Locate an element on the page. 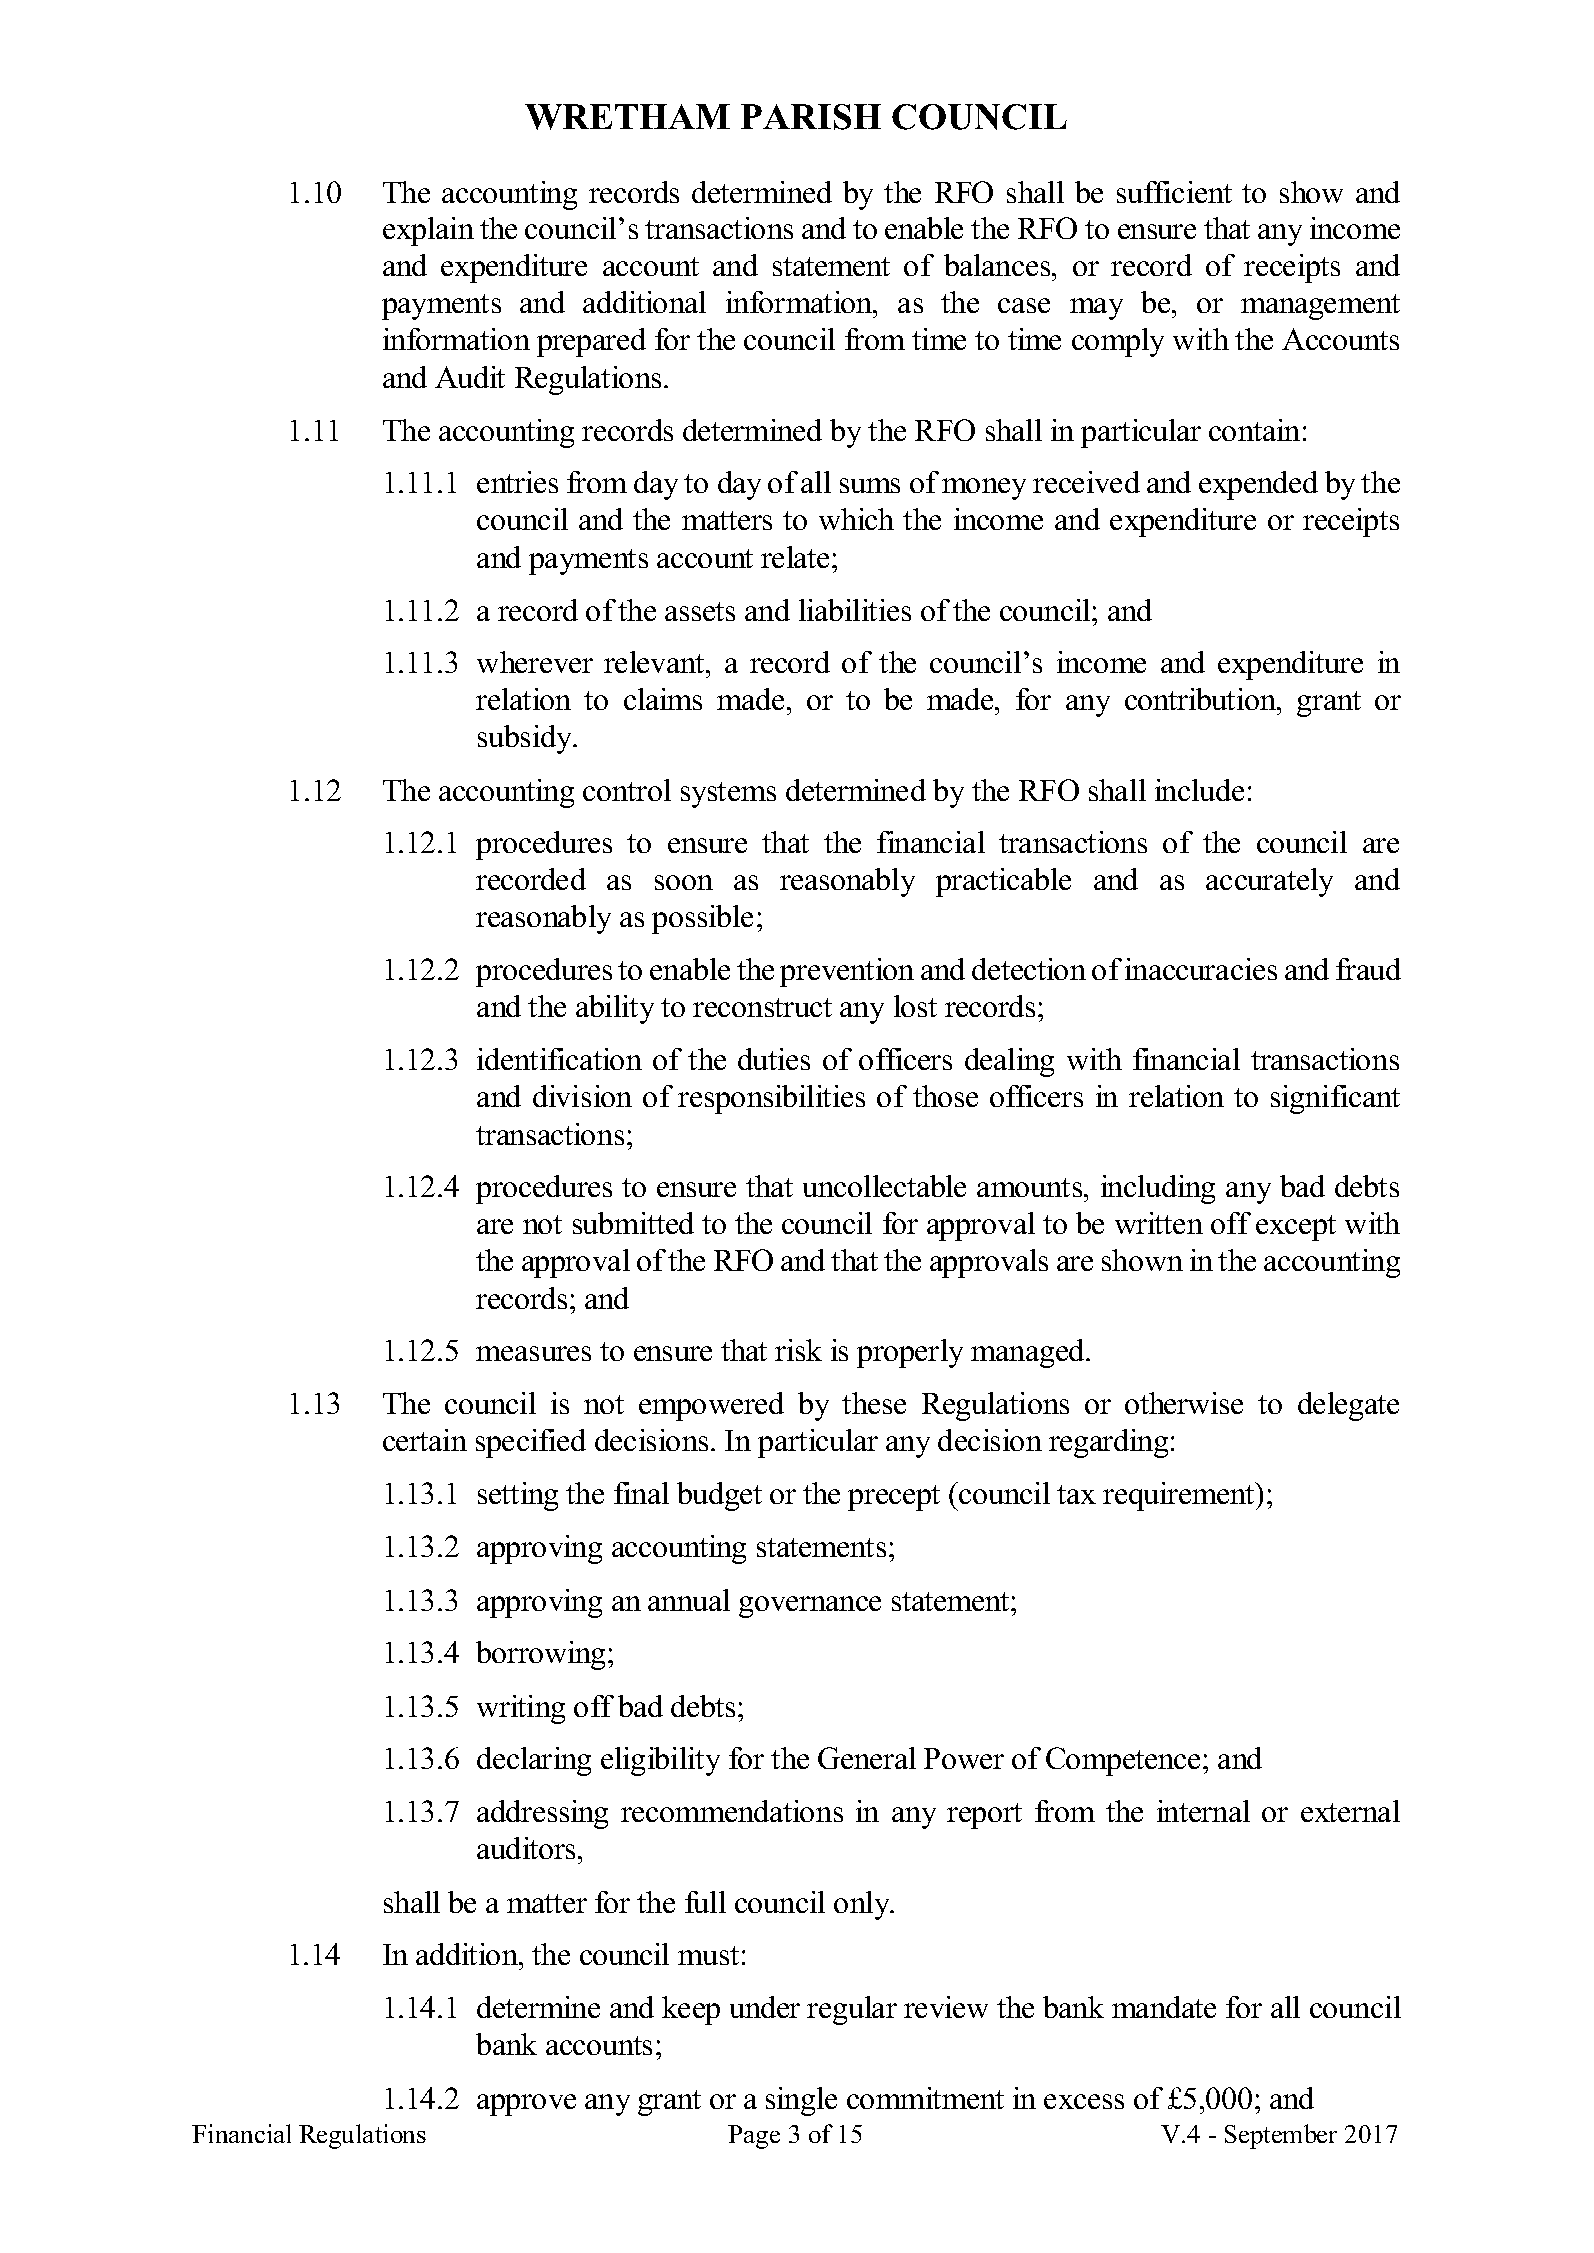  approve is located at coordinates (526, 2105).
